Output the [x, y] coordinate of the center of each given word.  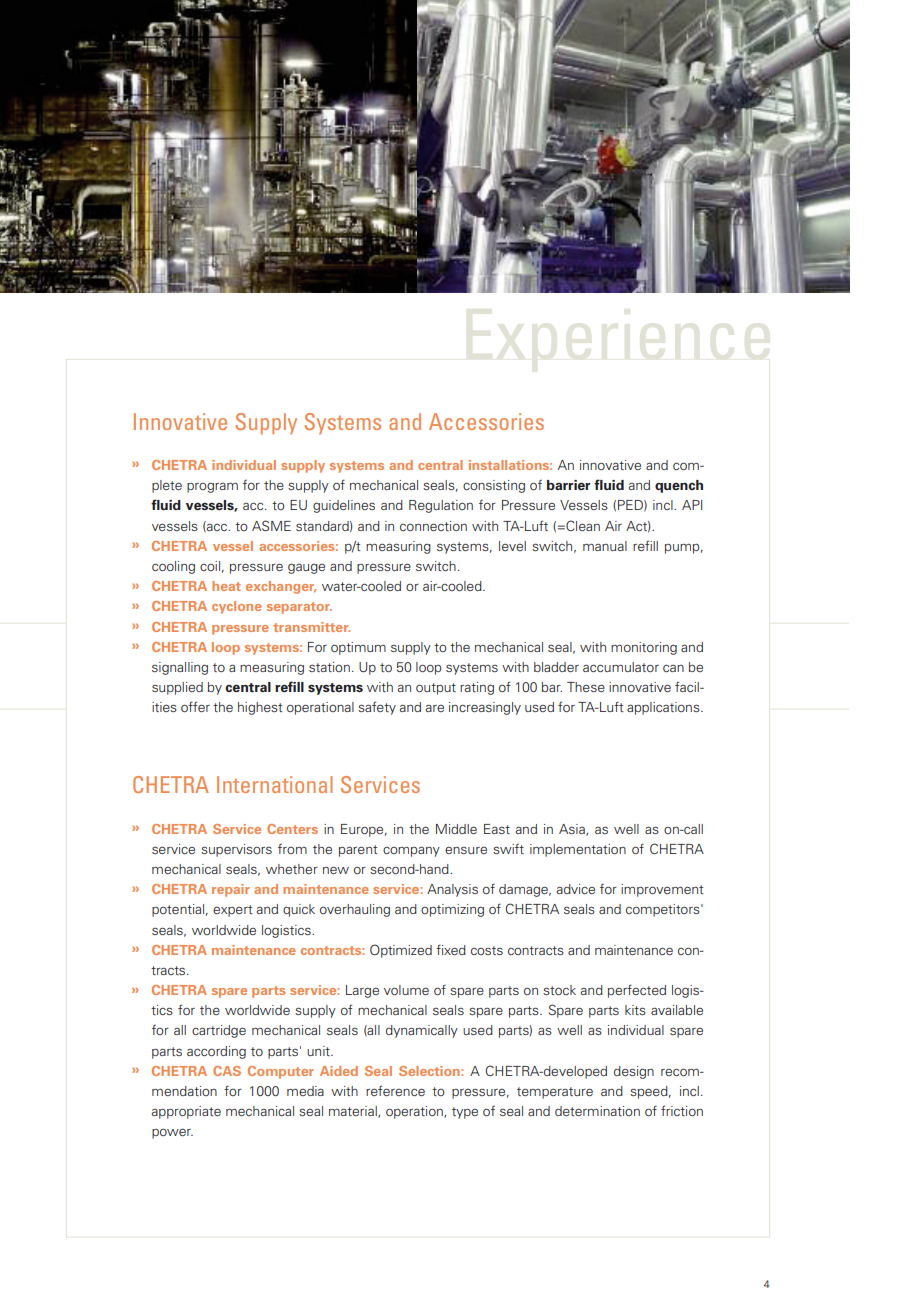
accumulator [621, 667]
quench [679, 486]
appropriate [186, 1112]
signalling [180, 668]
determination [597, 1111]
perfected [637, 991]
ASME [271, 525]
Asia [573, 830]
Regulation [441, 506]
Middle [456, 829]
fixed [451, 949]
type [465, 1113]
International [274, 784]
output [436, 689]
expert [232, 911]
